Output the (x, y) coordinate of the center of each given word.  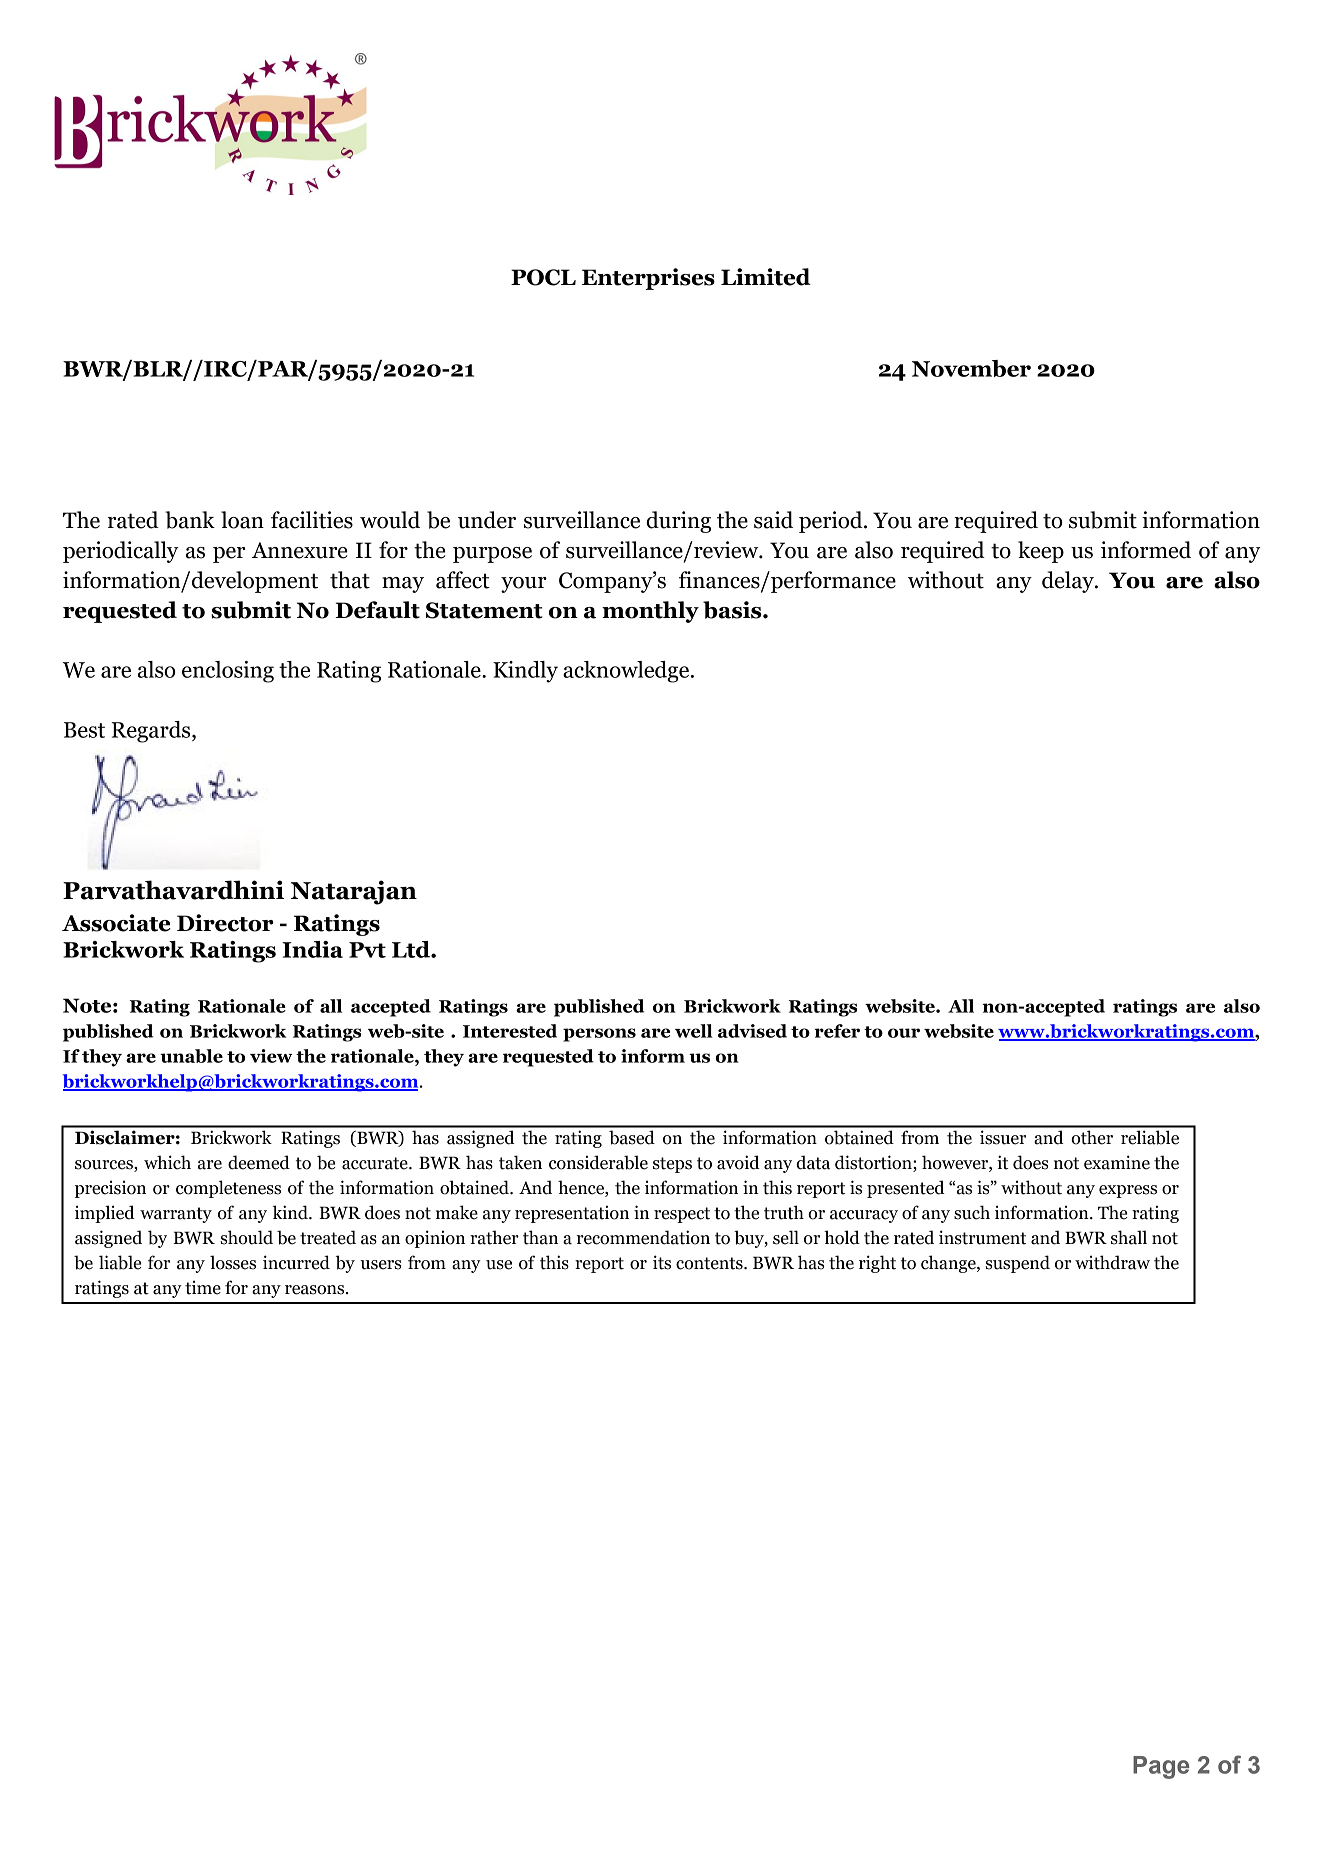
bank (190, 520)
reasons (316, 1290)
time (203, 1287)
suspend (1017, 1264)
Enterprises (648, 279)
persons (599, 1035)
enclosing (228, 672)
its (662, 1262)
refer (837, 1031)
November (971, 368)
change (949, 1264)
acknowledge (626, 672)
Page (1161, 1767)
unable (191, 1056)
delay (1069, 582)
